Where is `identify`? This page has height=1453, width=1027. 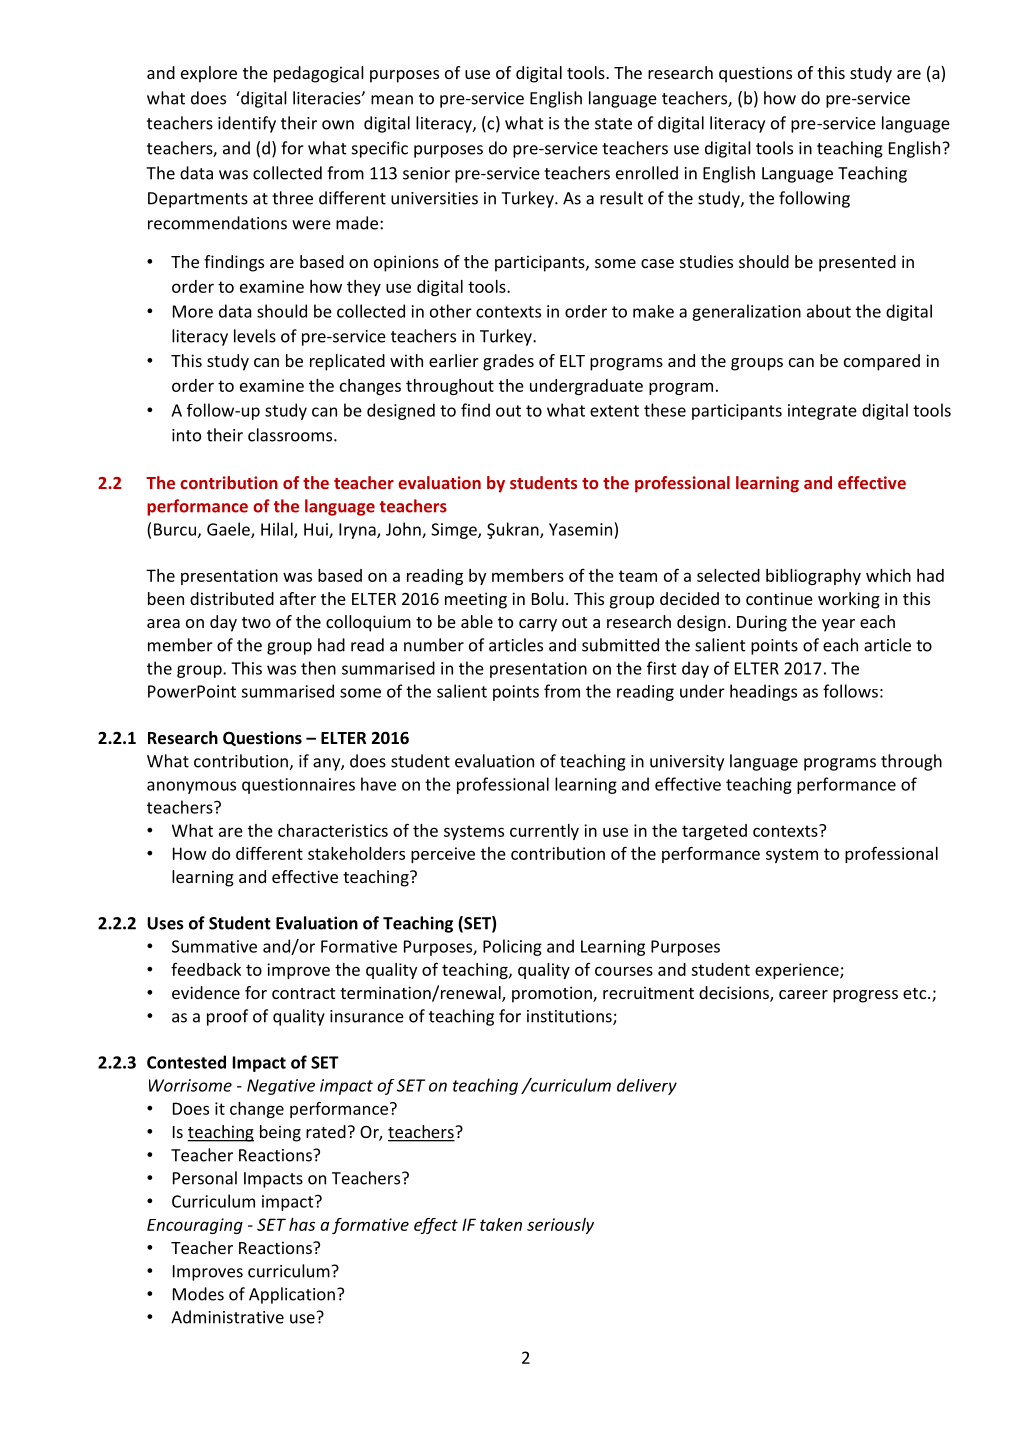 identify is located at coordinates (247, 124).
